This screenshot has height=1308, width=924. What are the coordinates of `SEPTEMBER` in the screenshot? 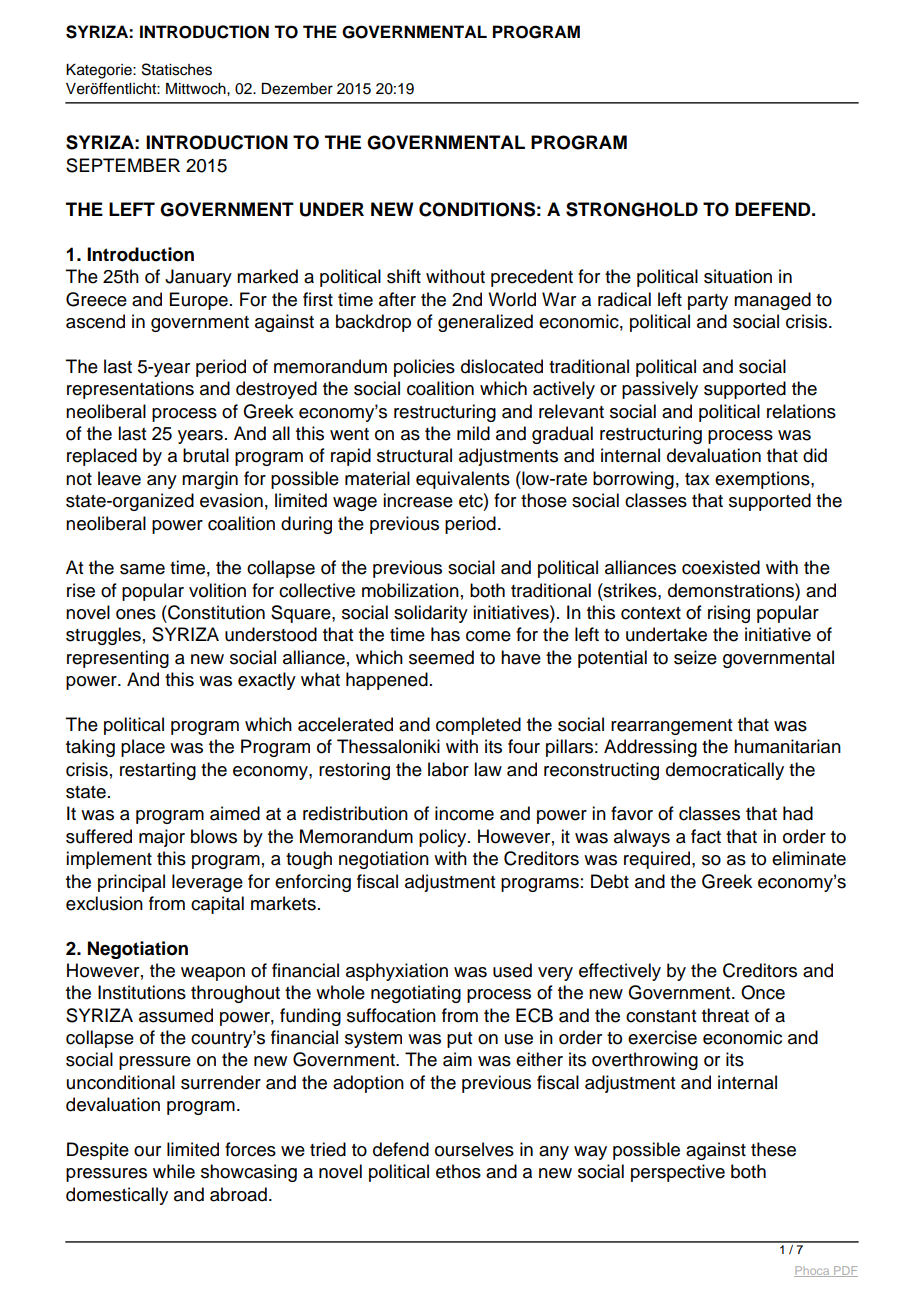 It's located at (123, 165).
